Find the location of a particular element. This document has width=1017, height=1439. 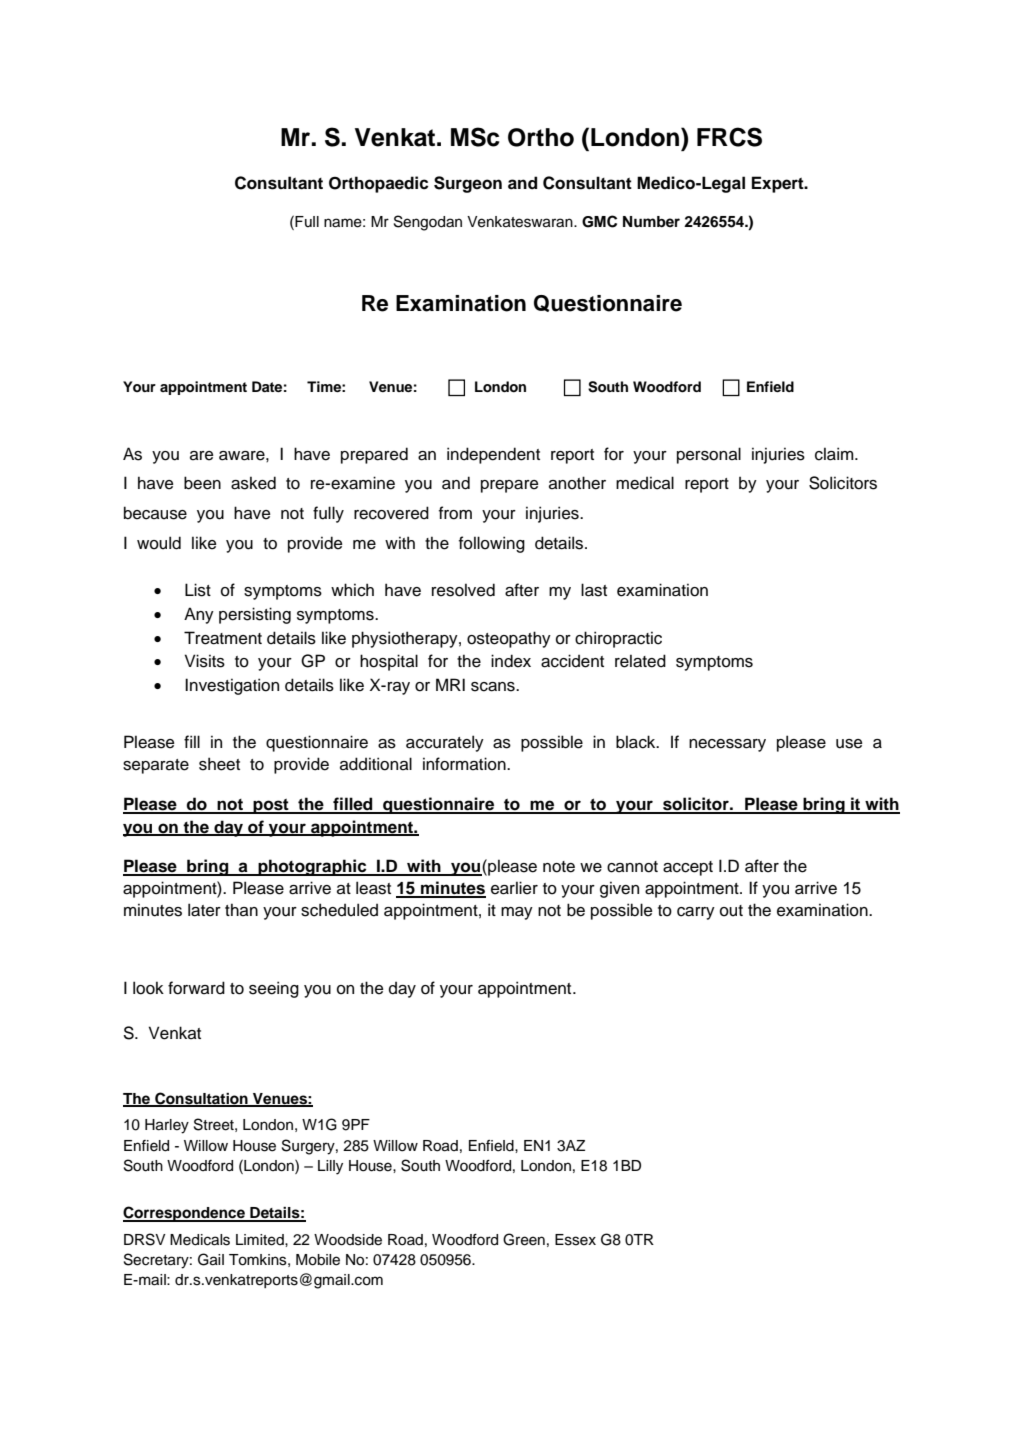

Gail is located at coordinates (211, 1259).
